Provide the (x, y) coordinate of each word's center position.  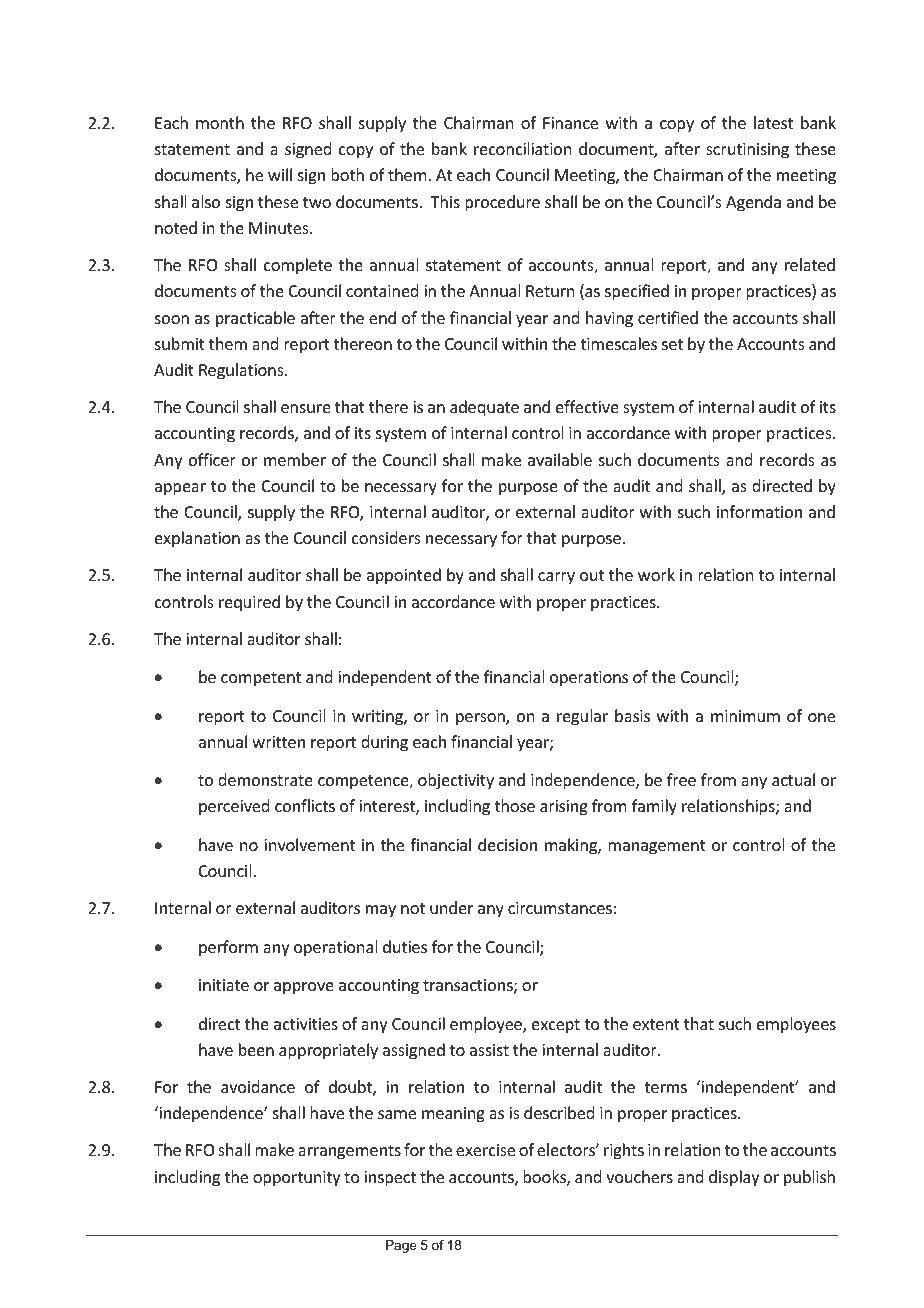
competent (261, 679)
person (481, 719)
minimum (745, 716)
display (734, 1178)
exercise (485, 1150)
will (280, 174)
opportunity (297, 1179)
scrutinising (747, 151)
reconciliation (522, 148)
